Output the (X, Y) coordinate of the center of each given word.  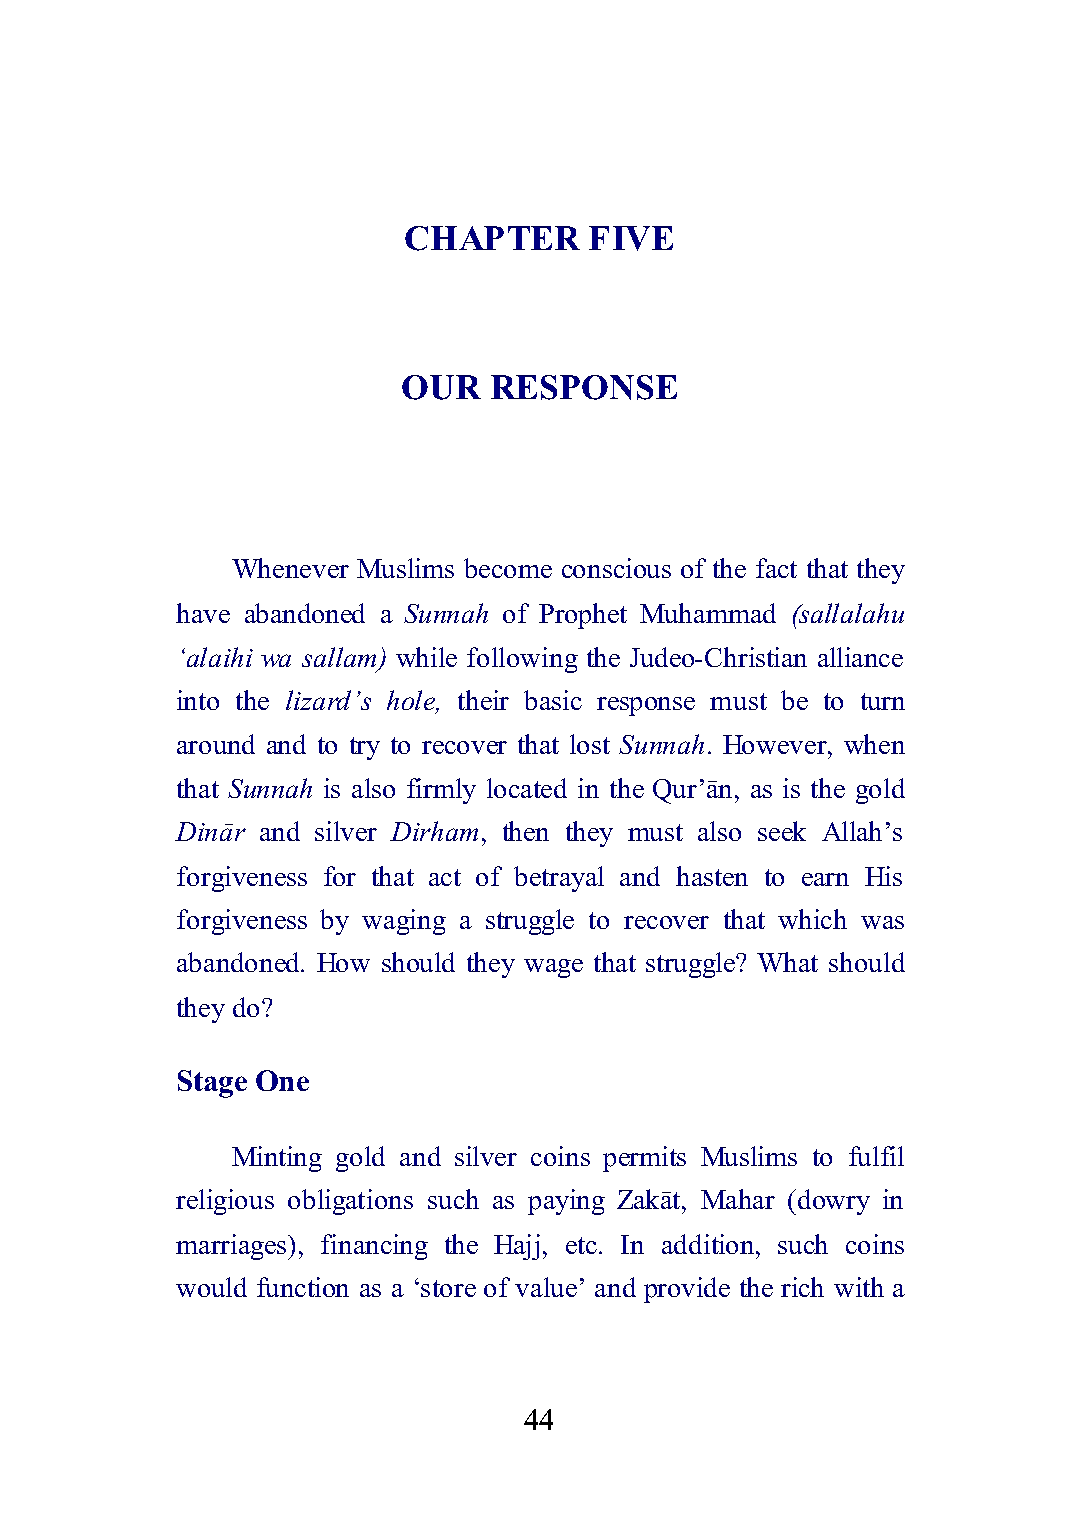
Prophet (583, 616)
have (203, 613)
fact (776, 568)
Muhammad (708, 613)
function (303, 1287)
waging (404, 922)
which (812, 919)
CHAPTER (492, 238)
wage (553, 968)
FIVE (631, 238)
